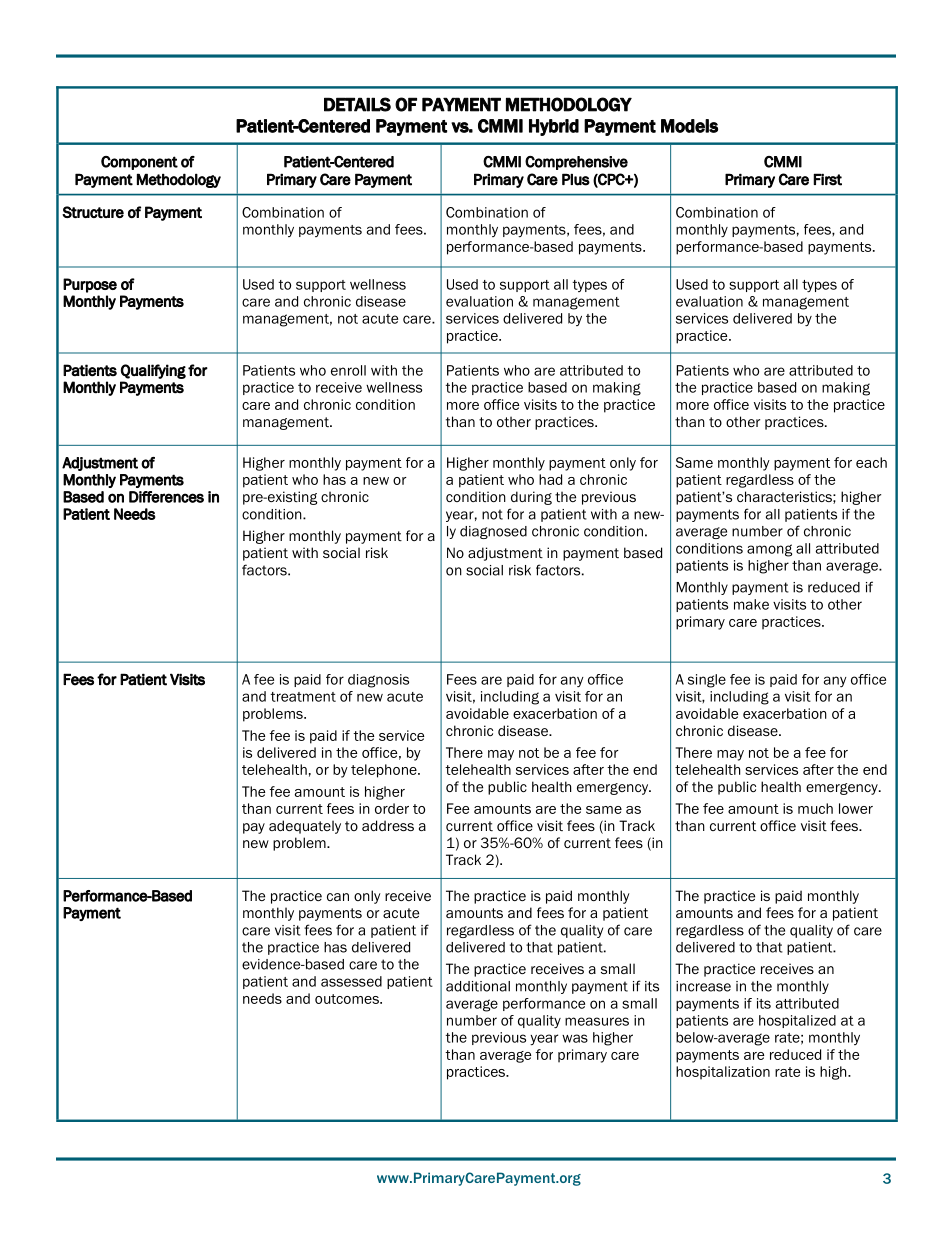 The height and width of the screenshot is (1233, 952). Describe the element at coordinates (478, 986) in the screenshot. I see `additional` at that location.
